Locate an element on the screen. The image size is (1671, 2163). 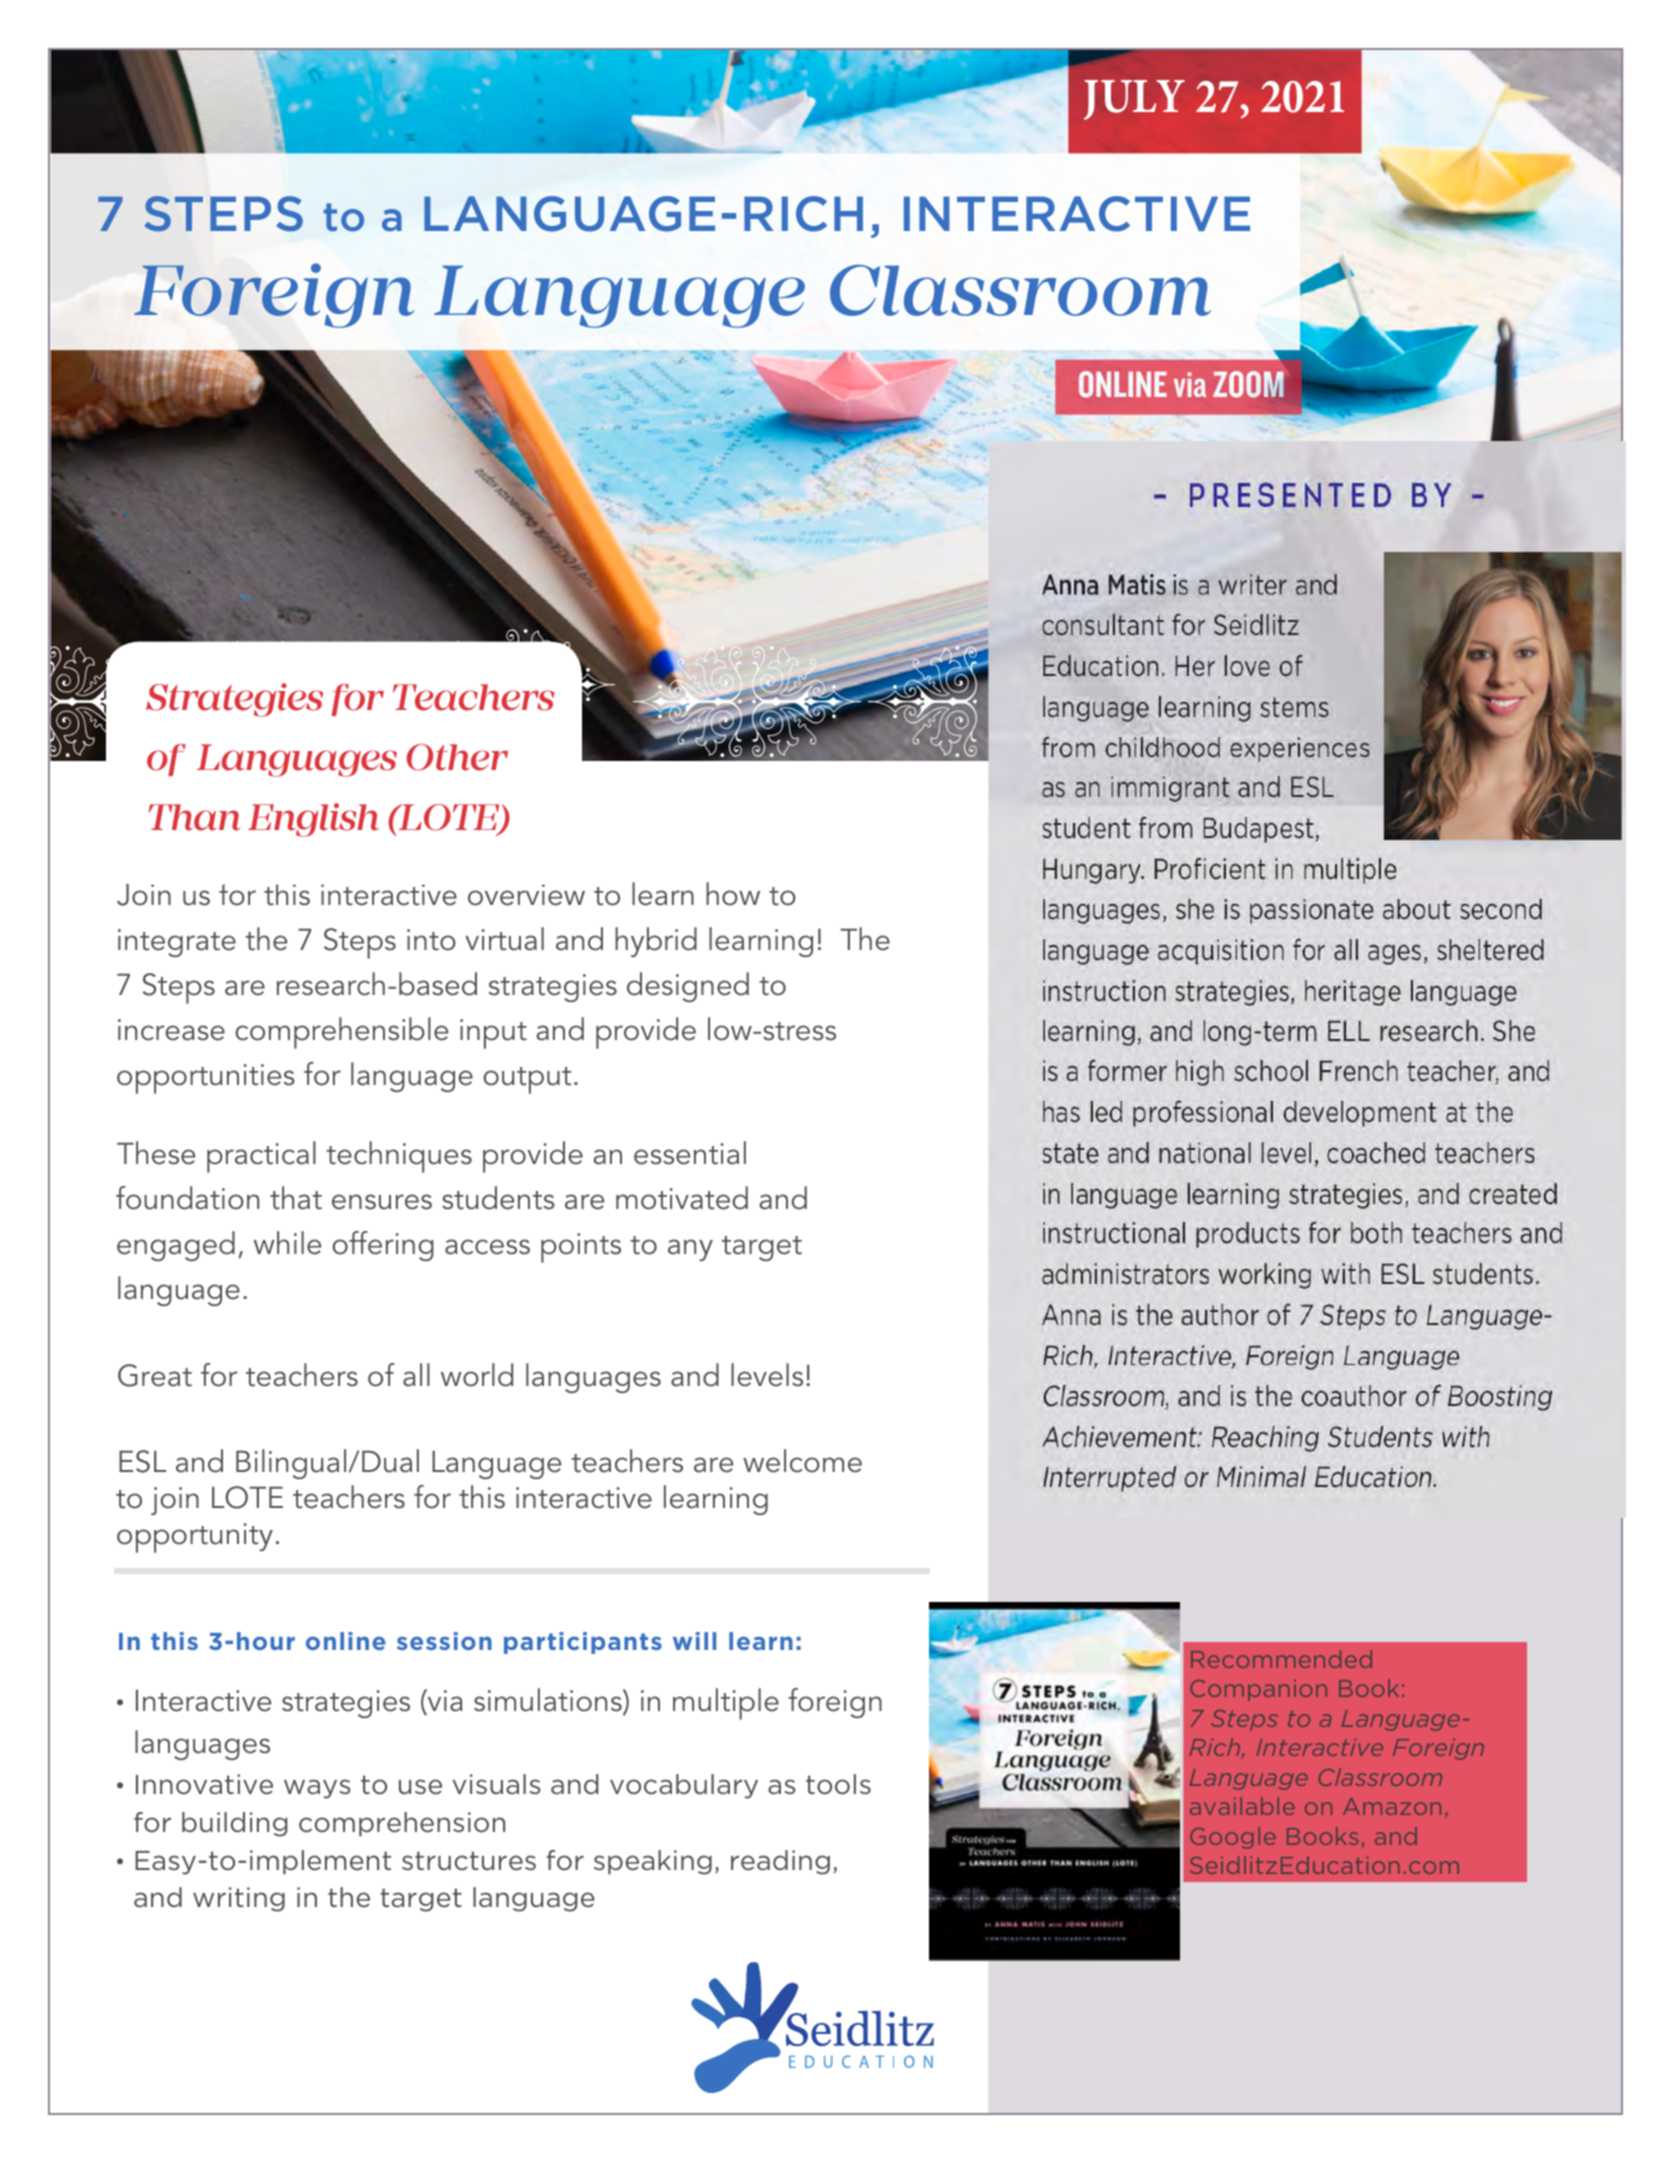
comprehensible is located at coordinates (341, 1033).
